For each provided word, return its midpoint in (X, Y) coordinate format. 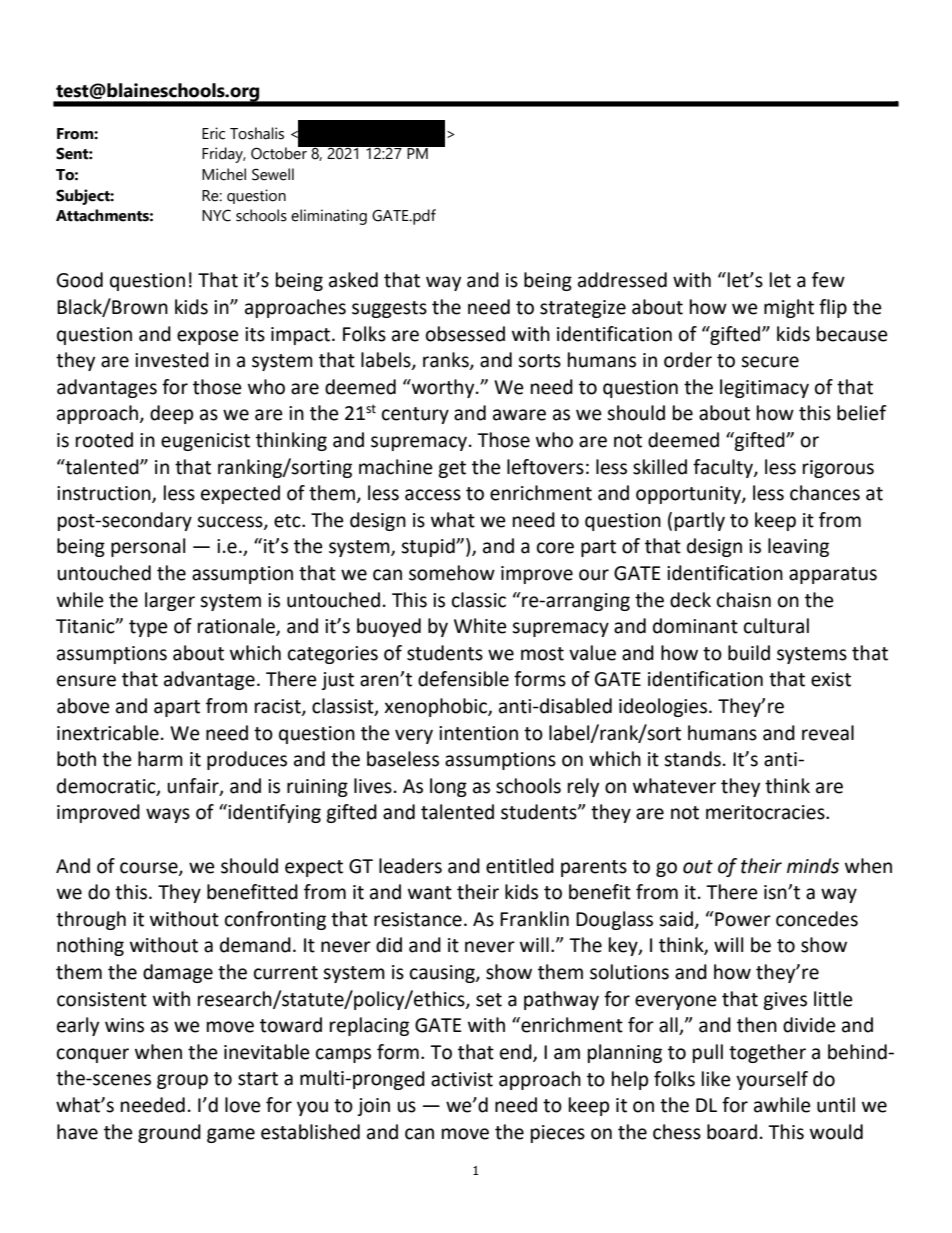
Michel (224, 174)
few (828, 280)
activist (462, 1079)
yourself (772, 1080)
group (182, 1081)
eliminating (329, 217)
